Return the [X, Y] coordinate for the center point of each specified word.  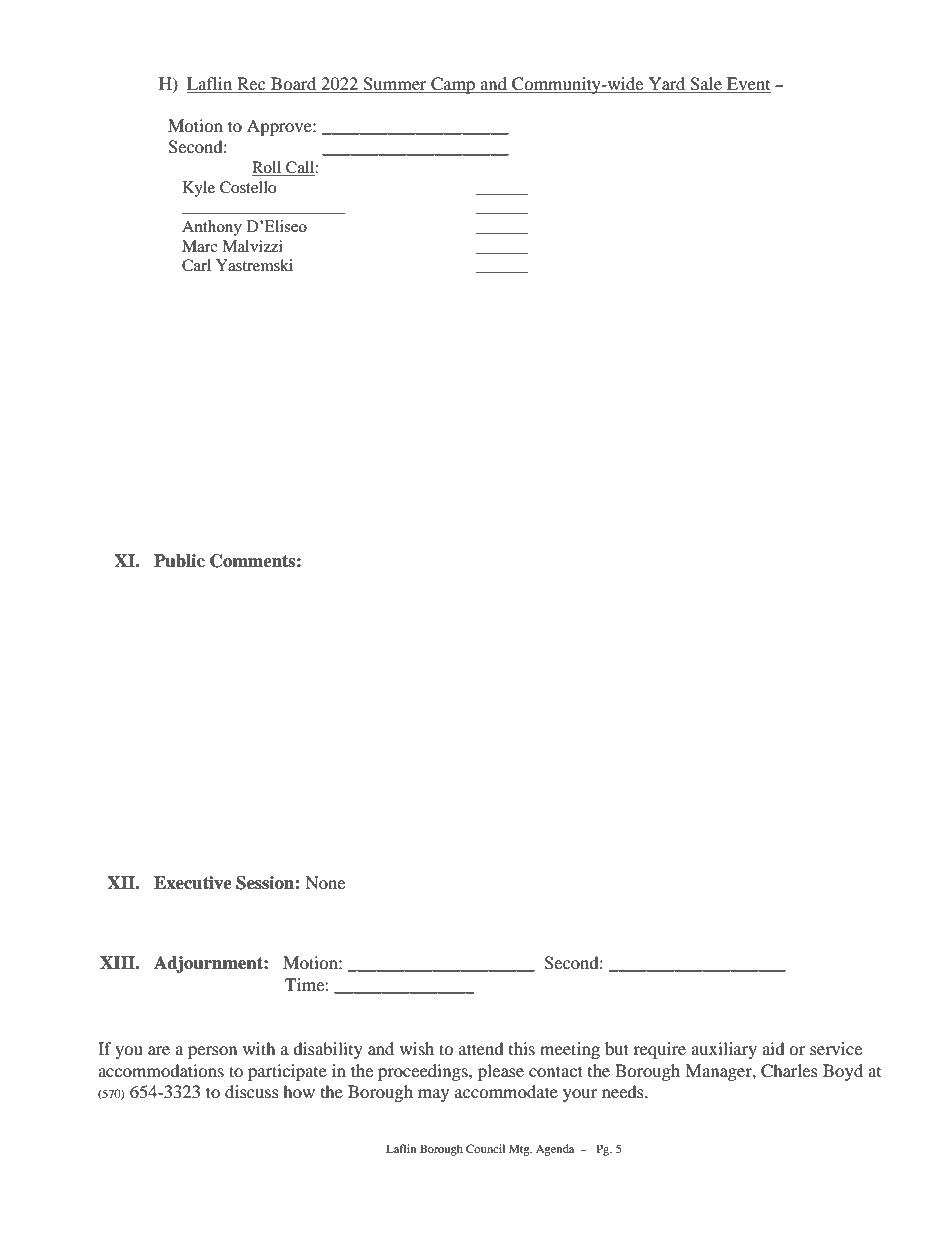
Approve [280, 127]
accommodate [506, 1091]
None [325, 882]
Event [748, 85]
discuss [252, 1091]
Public [179, 561]
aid [773, 1048]
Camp [453, 85]
